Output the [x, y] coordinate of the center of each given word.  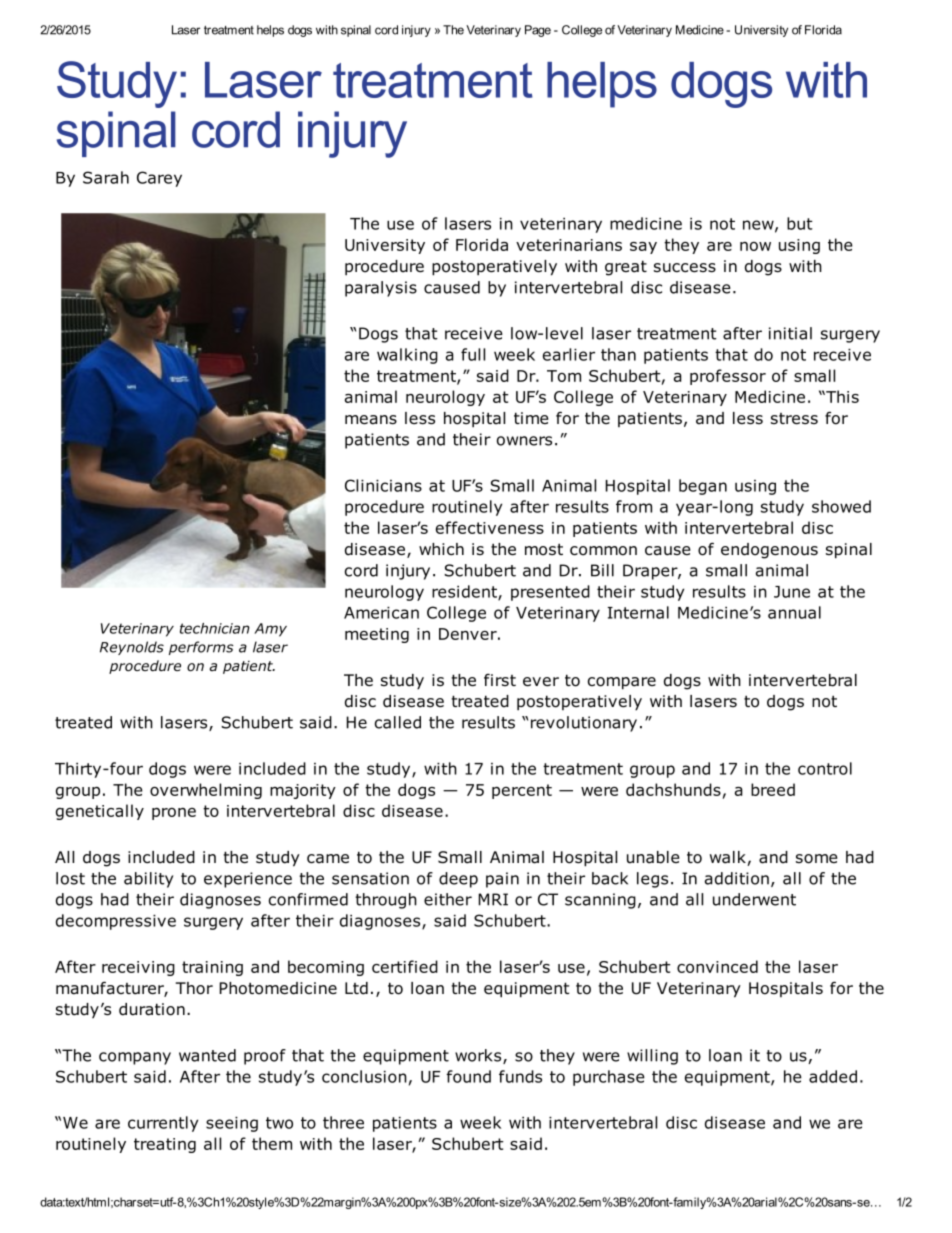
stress [794, 419]
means [371, 420]
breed [773, 789]
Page [538, 31]
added [833, 1076]
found [468, 1076]
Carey [159, 179]
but [800, 223]
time [531, 418]
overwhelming [206, 791]
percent [522, 791]
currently [163, 1124]
